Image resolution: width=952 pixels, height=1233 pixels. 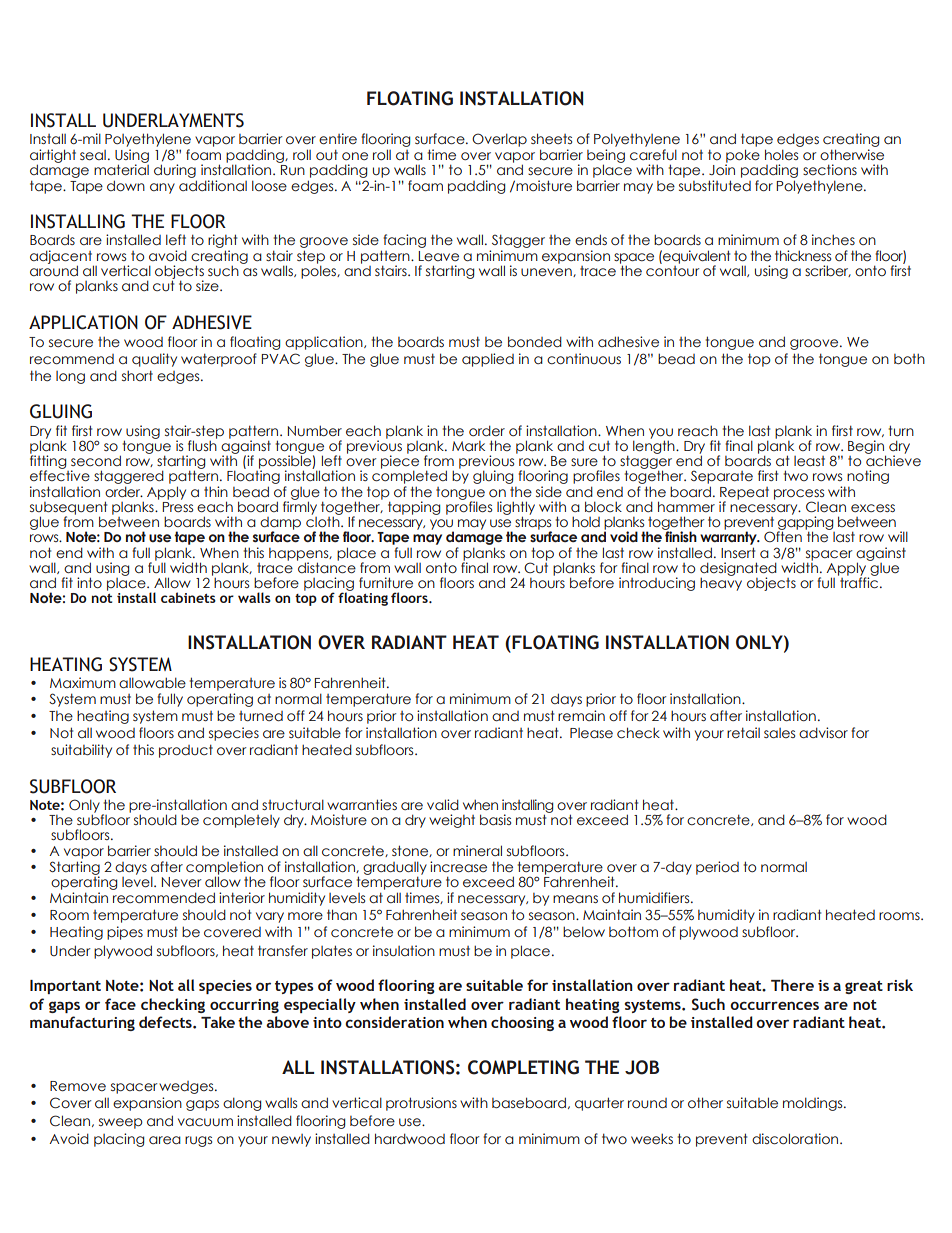 I want to click on sections, so click(x=830, y=170).
